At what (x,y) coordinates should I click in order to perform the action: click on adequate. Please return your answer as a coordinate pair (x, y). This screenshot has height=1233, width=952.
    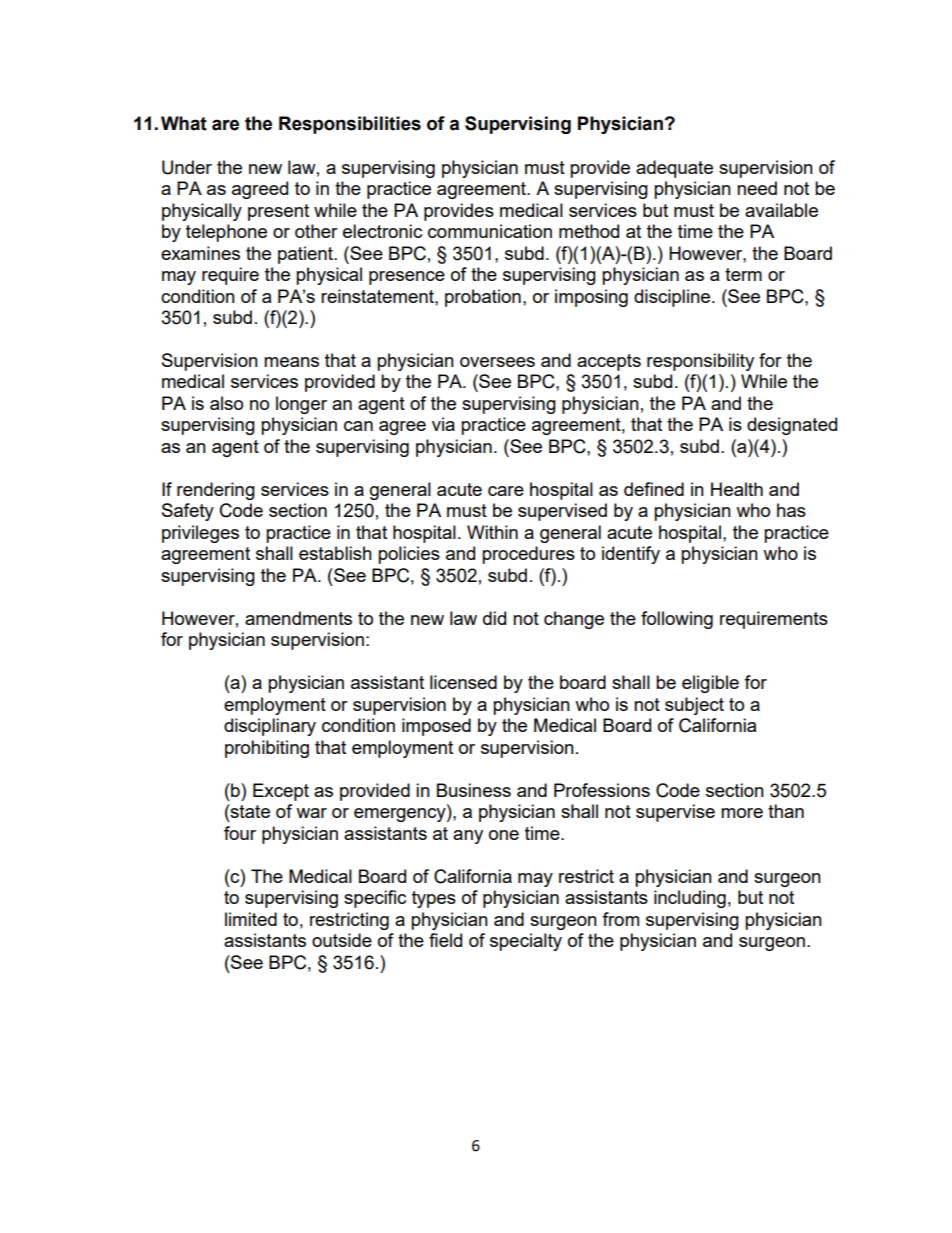
    Looking at the image, I should click on (674, 169).
